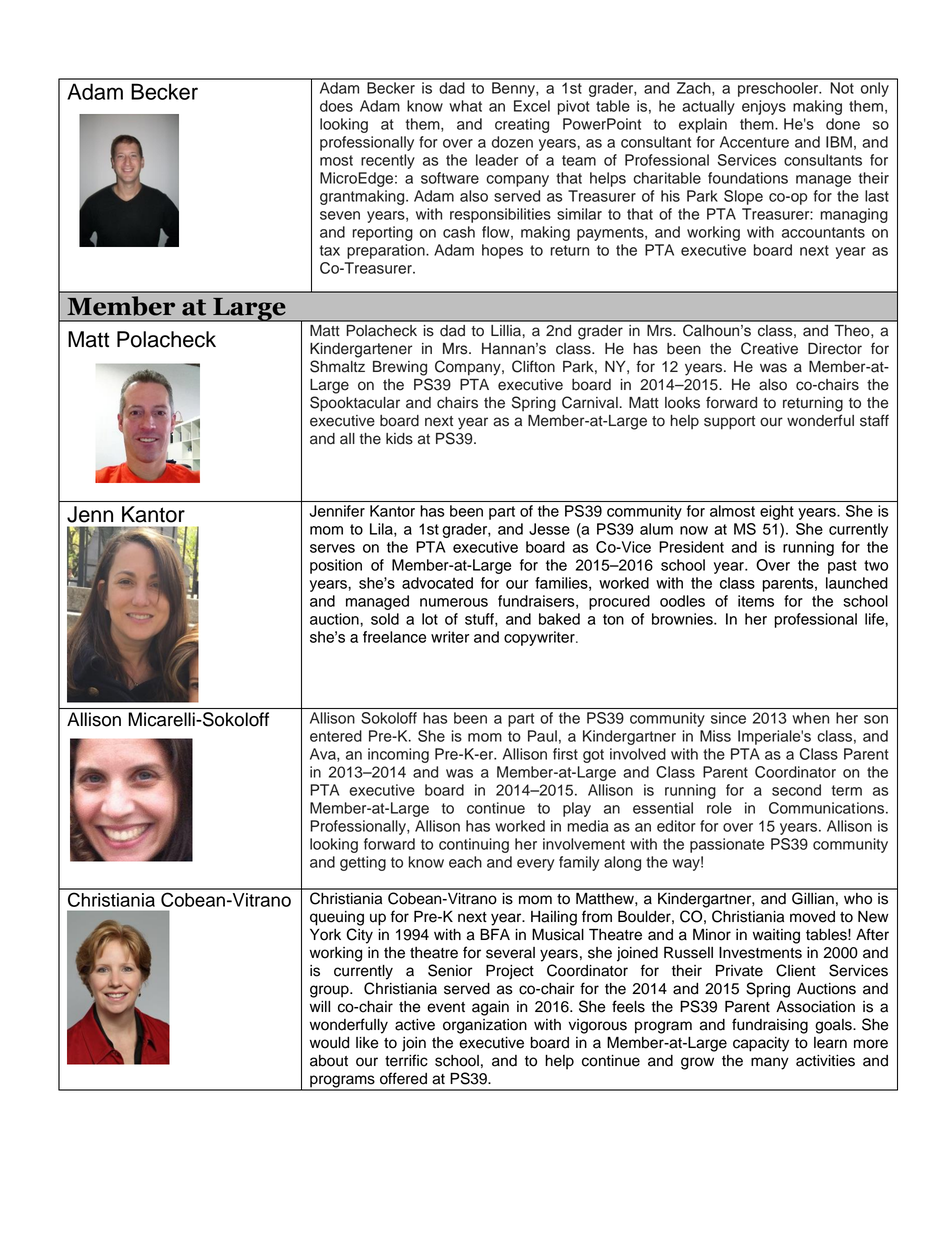  I want to click on vigorous, so click(597, 1026).
